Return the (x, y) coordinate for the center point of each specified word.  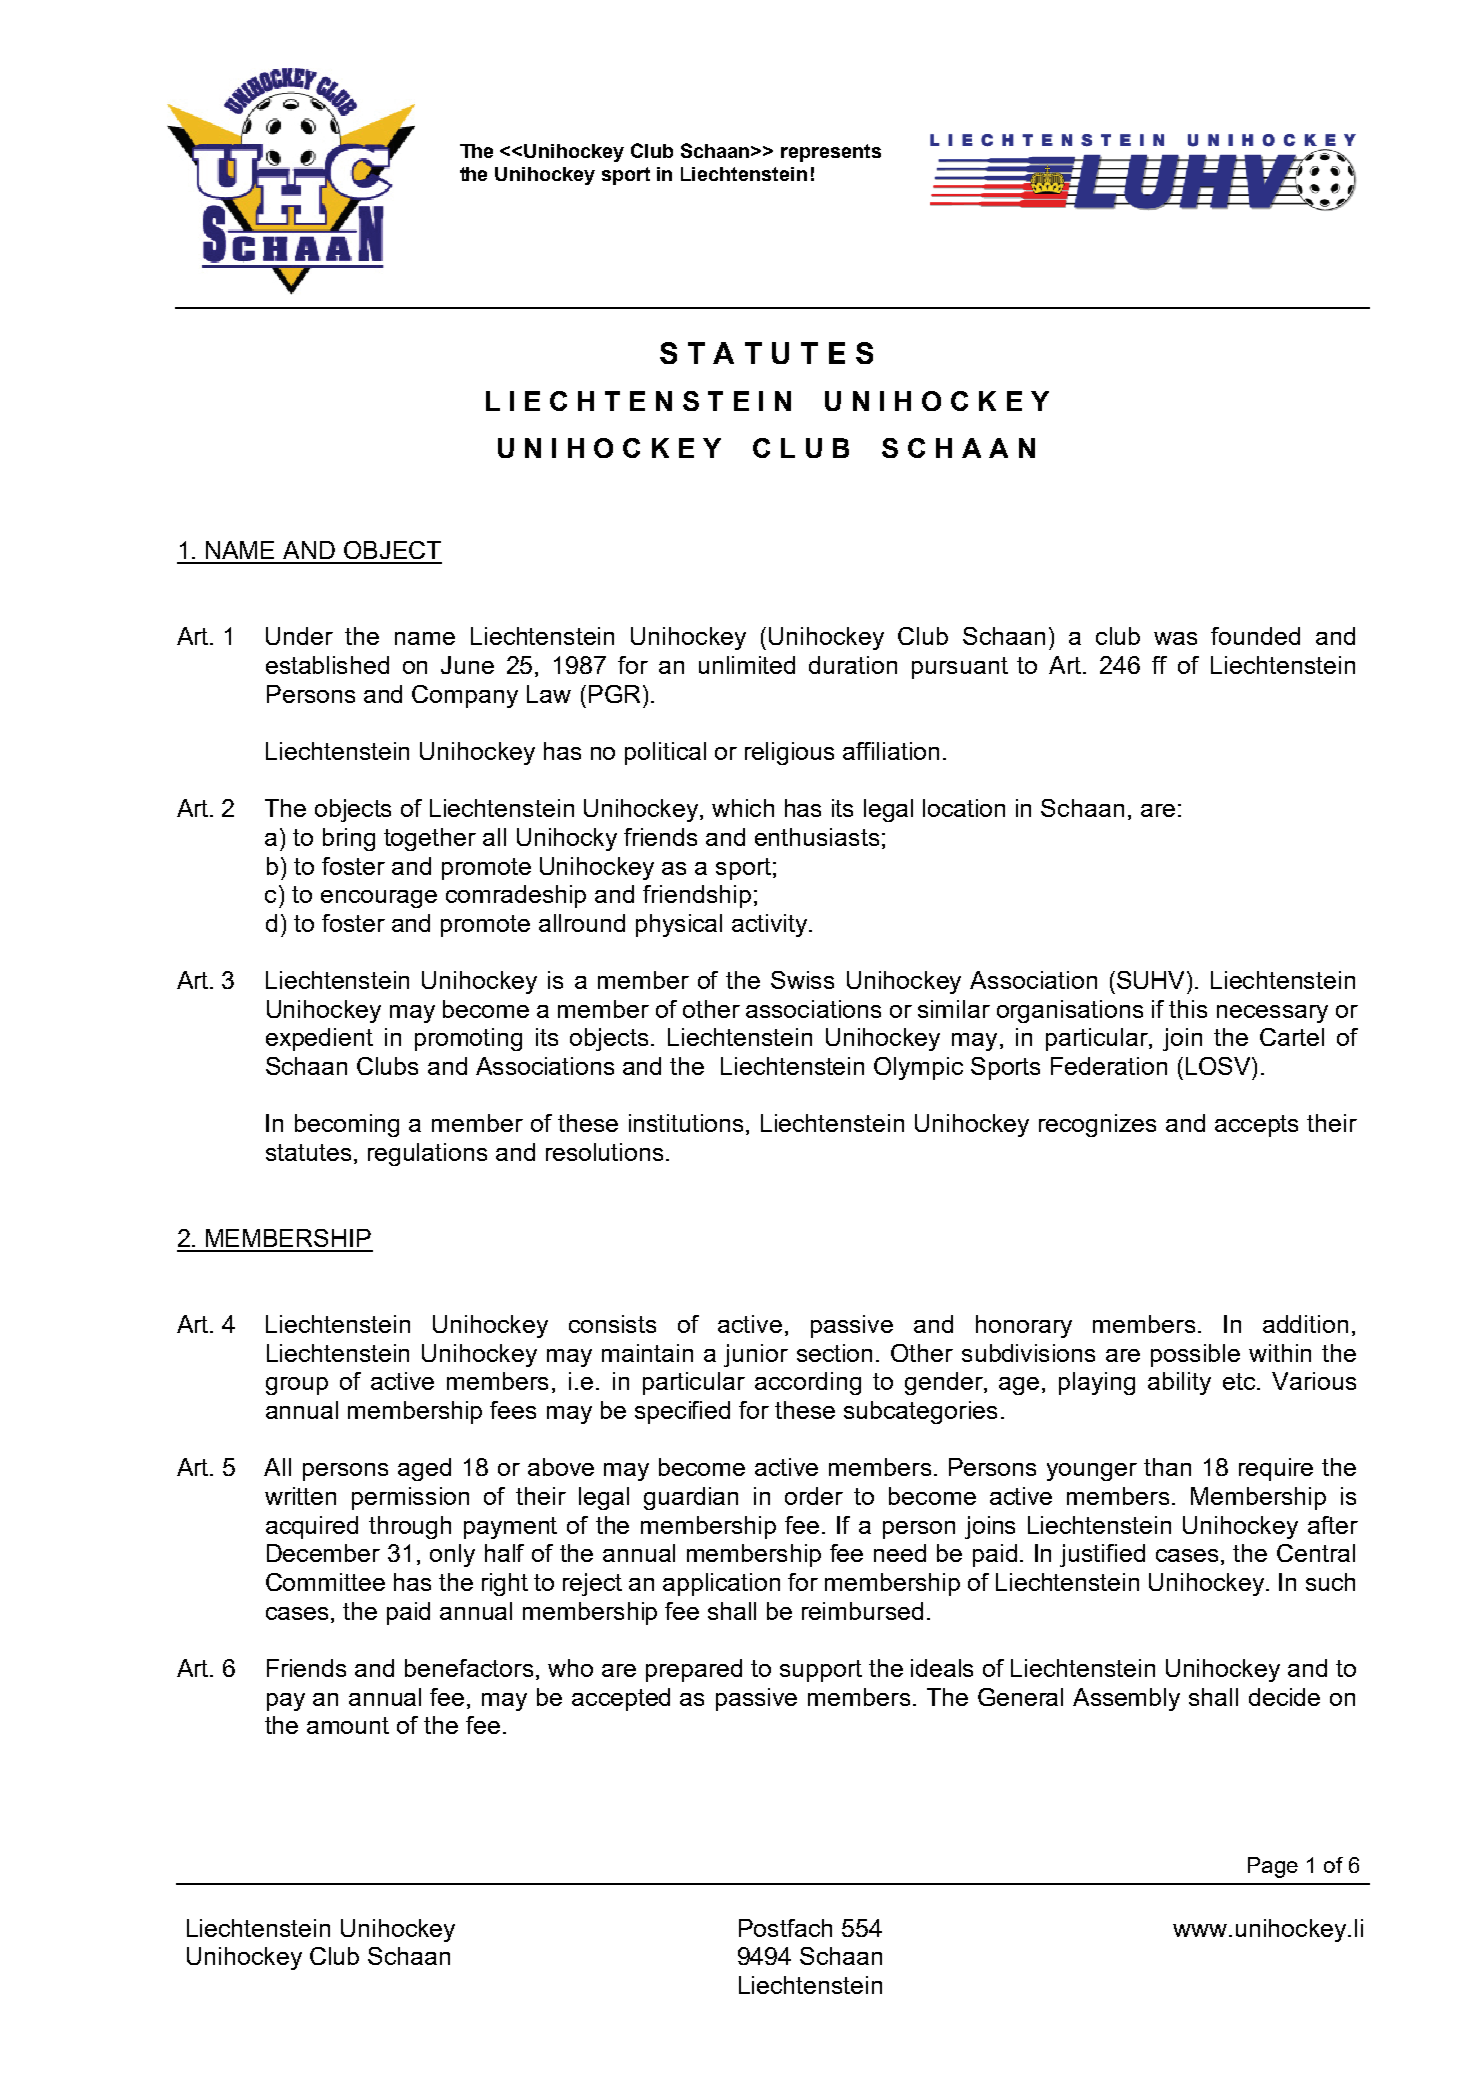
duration (853, 665)
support (821, 1671)
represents (831, 153)
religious (789, 753)
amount (348, 1725)
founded (1255, 636)
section (834, 1353)
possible (1195, 1355)
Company (465, 696)
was (1175, 638)
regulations (427, 1154)
